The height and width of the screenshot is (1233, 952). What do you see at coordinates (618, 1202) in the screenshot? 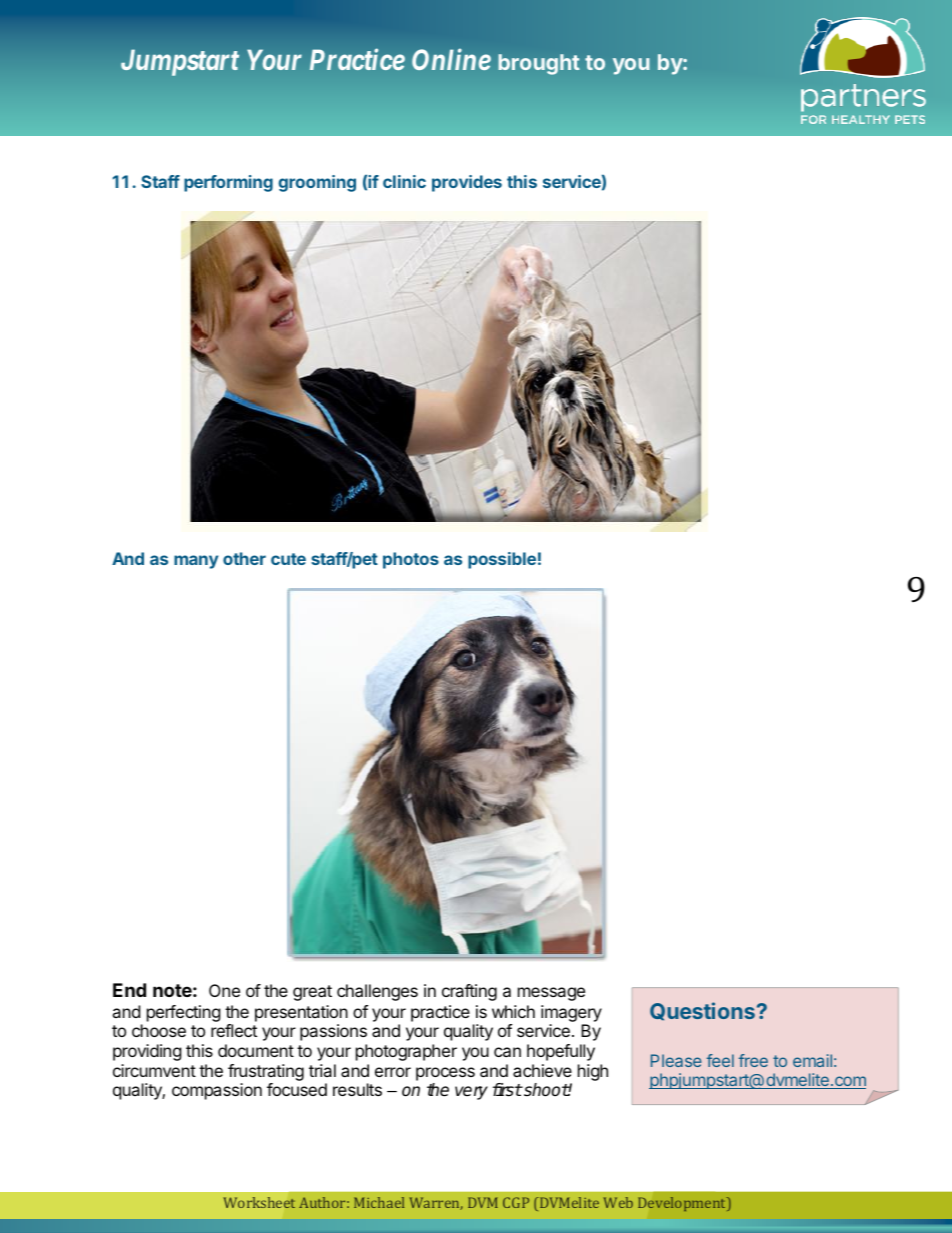
I see `Web` at bounding box center [618, 1202].
